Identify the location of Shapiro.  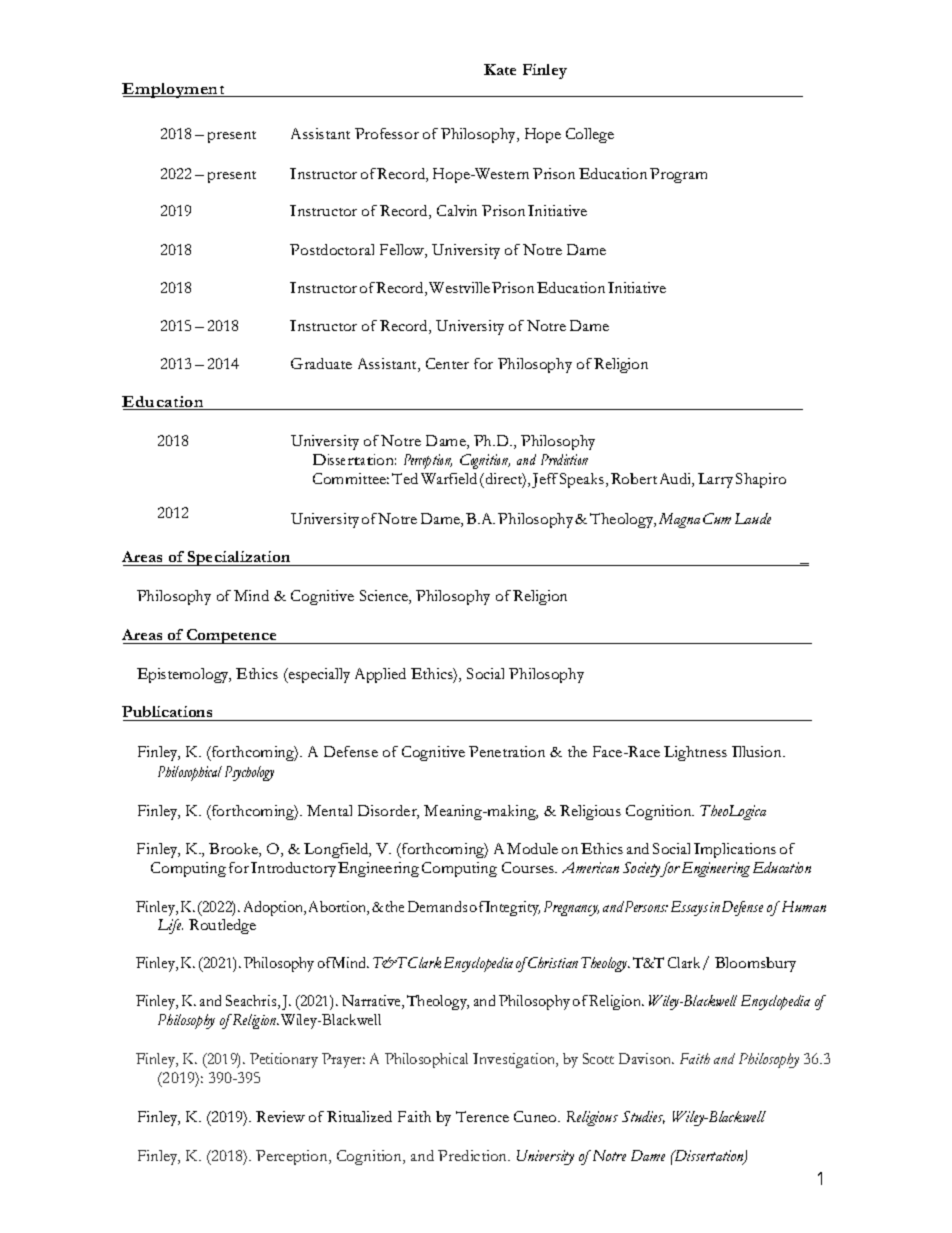
(761, 480).
